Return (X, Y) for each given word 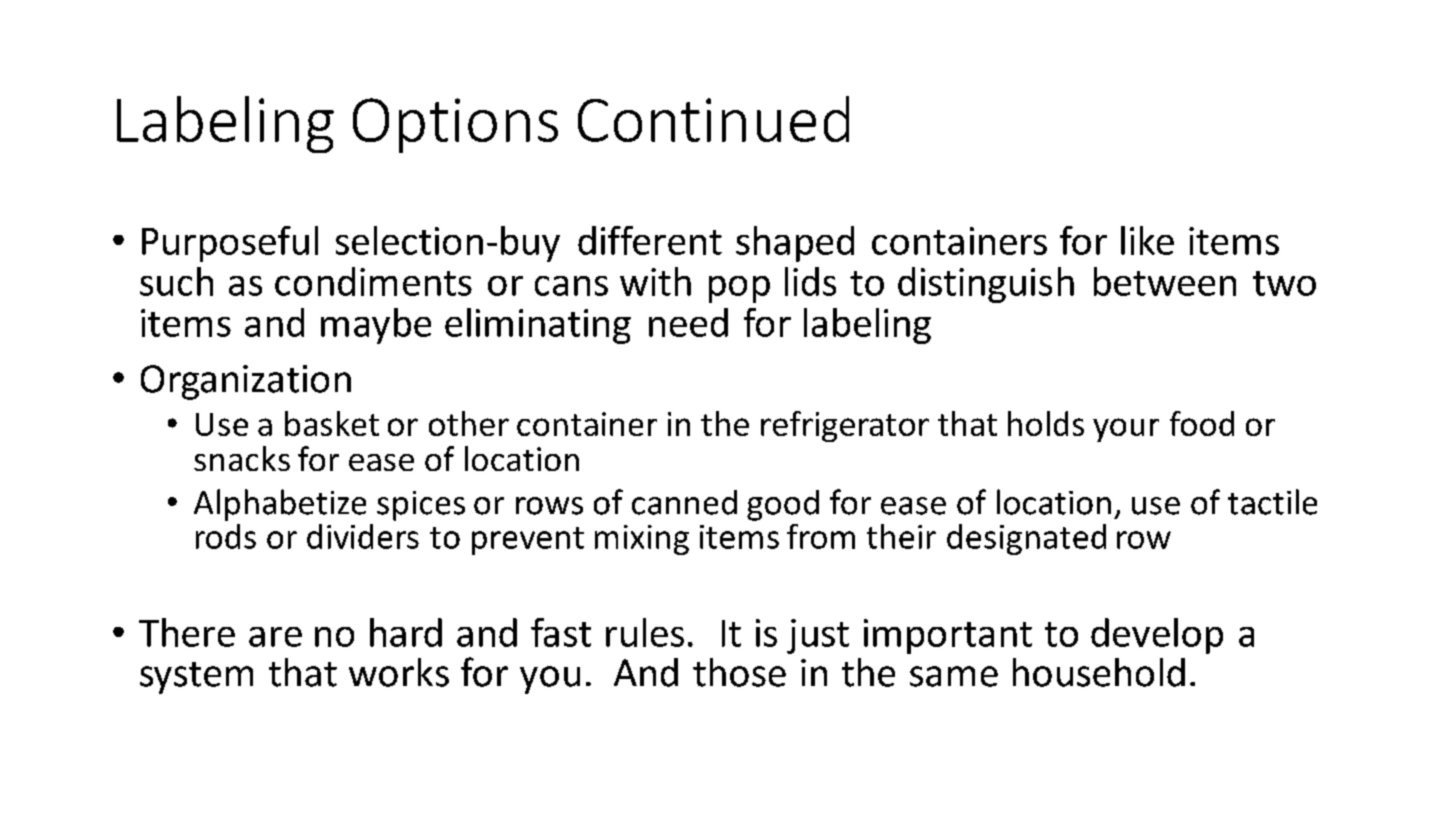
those (739, 672)
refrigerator (845, 426)
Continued (713, 119)
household (1099, 672)
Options (455, 125)
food (1202, 423)
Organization (246, 382)
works (399, 672)
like (1147, 240)
